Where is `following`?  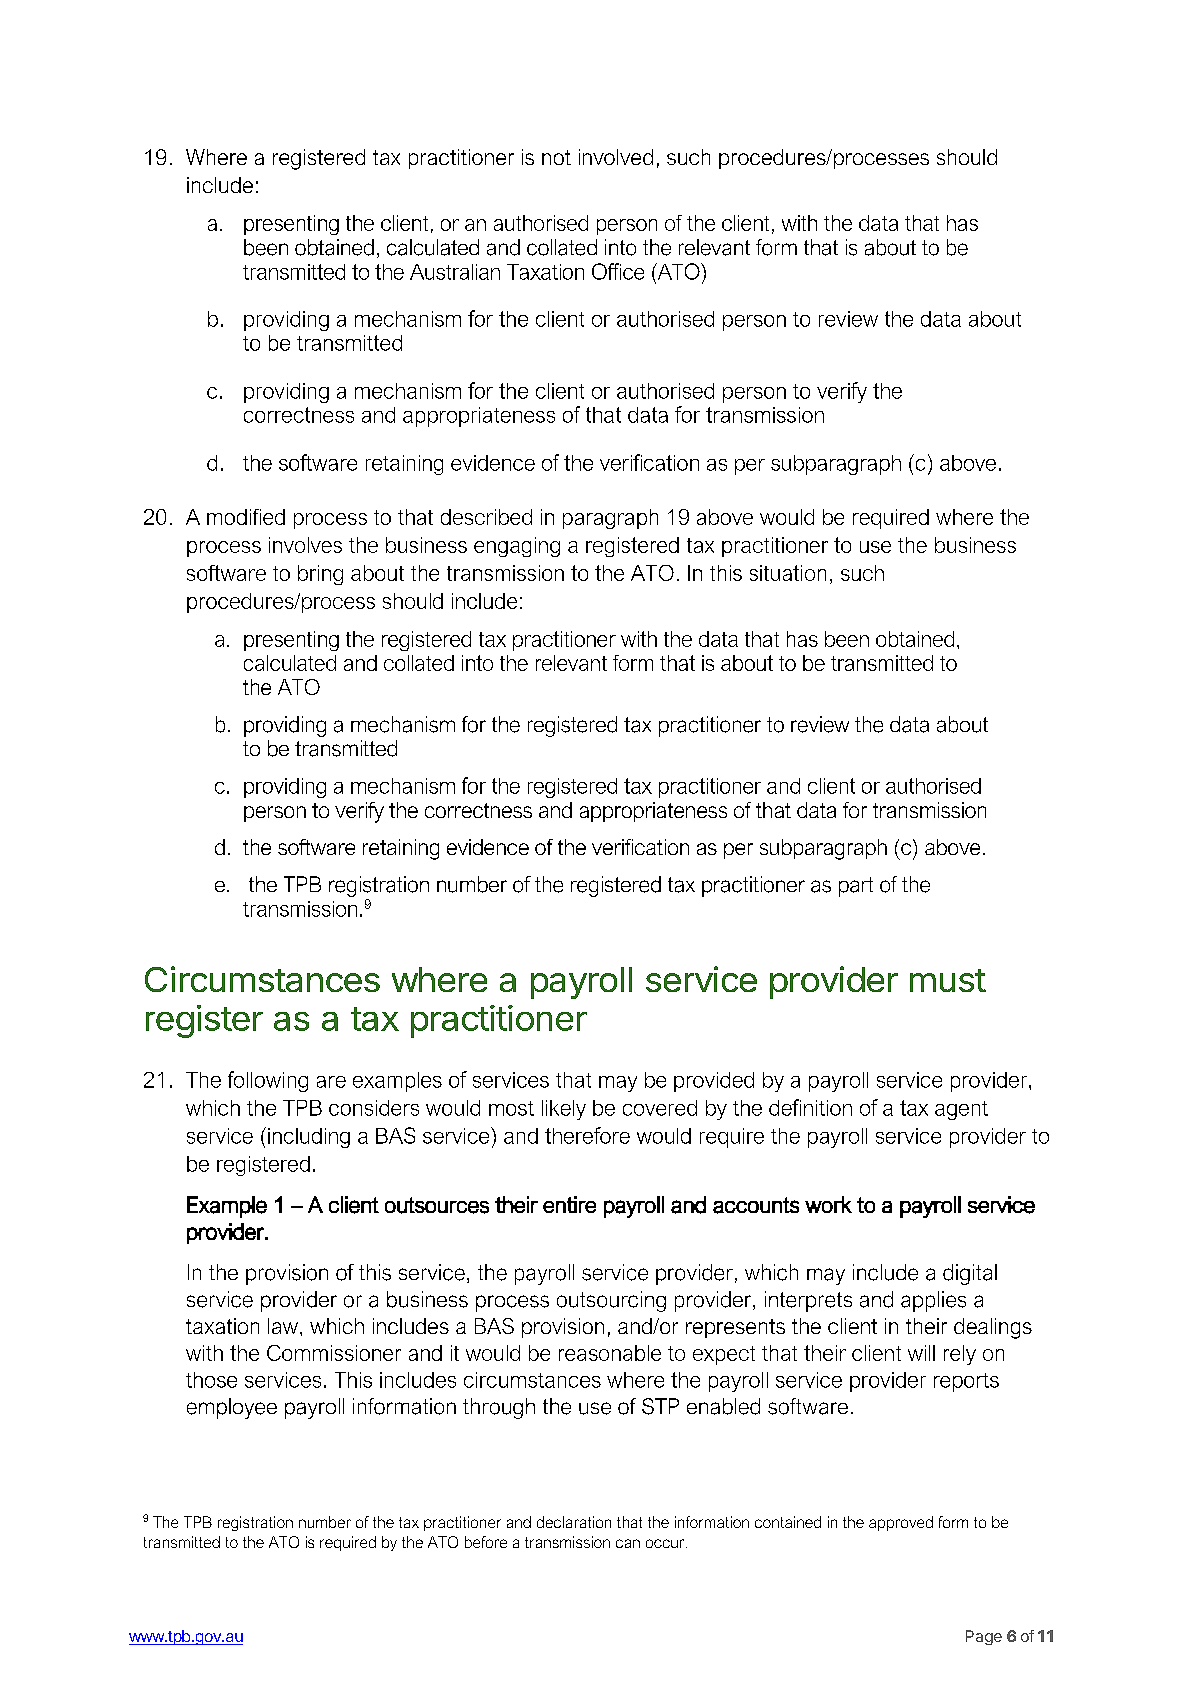
following is located at coordinates (268, 1081).
